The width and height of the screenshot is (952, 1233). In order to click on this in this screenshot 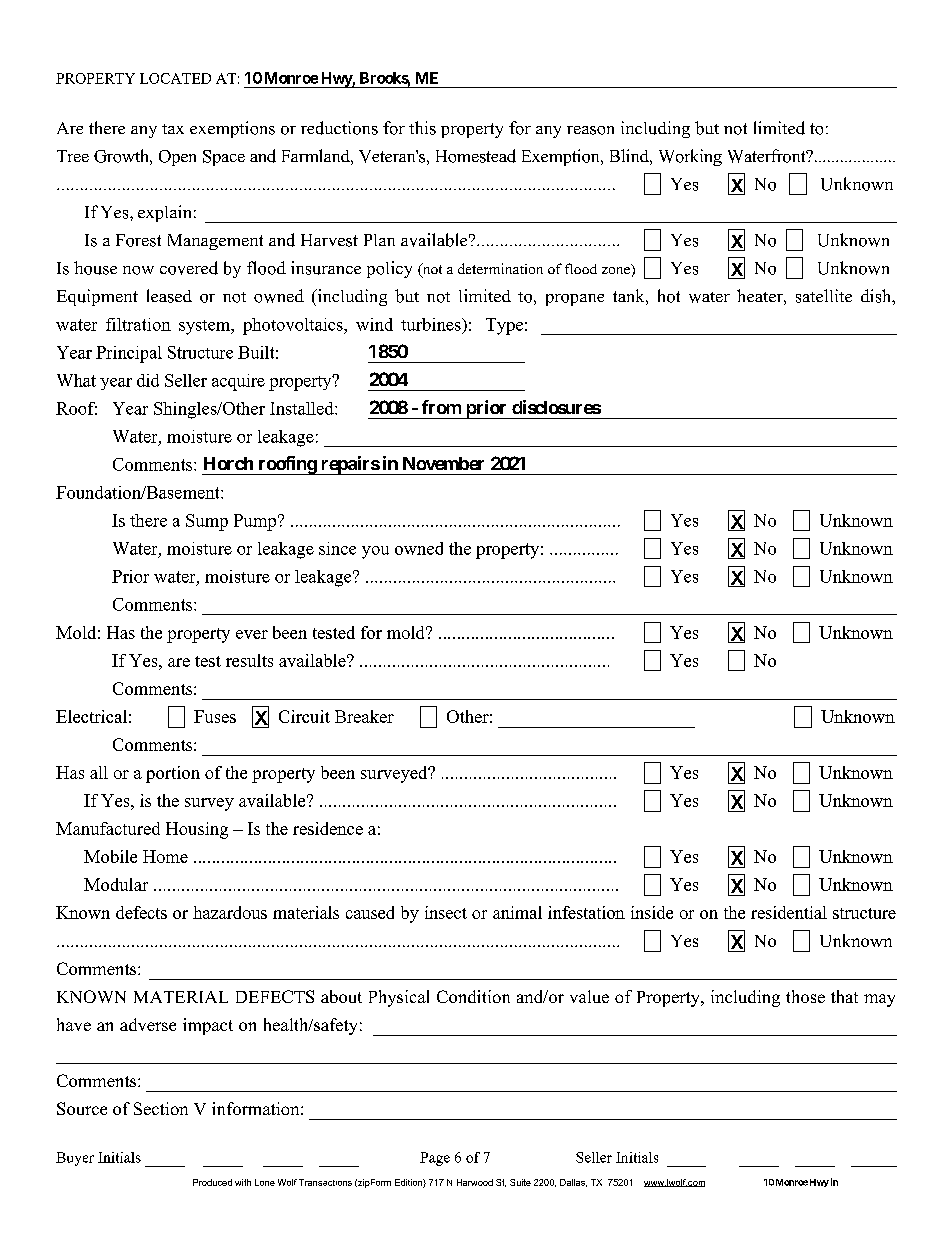, I will do `click(422, 128)`.
